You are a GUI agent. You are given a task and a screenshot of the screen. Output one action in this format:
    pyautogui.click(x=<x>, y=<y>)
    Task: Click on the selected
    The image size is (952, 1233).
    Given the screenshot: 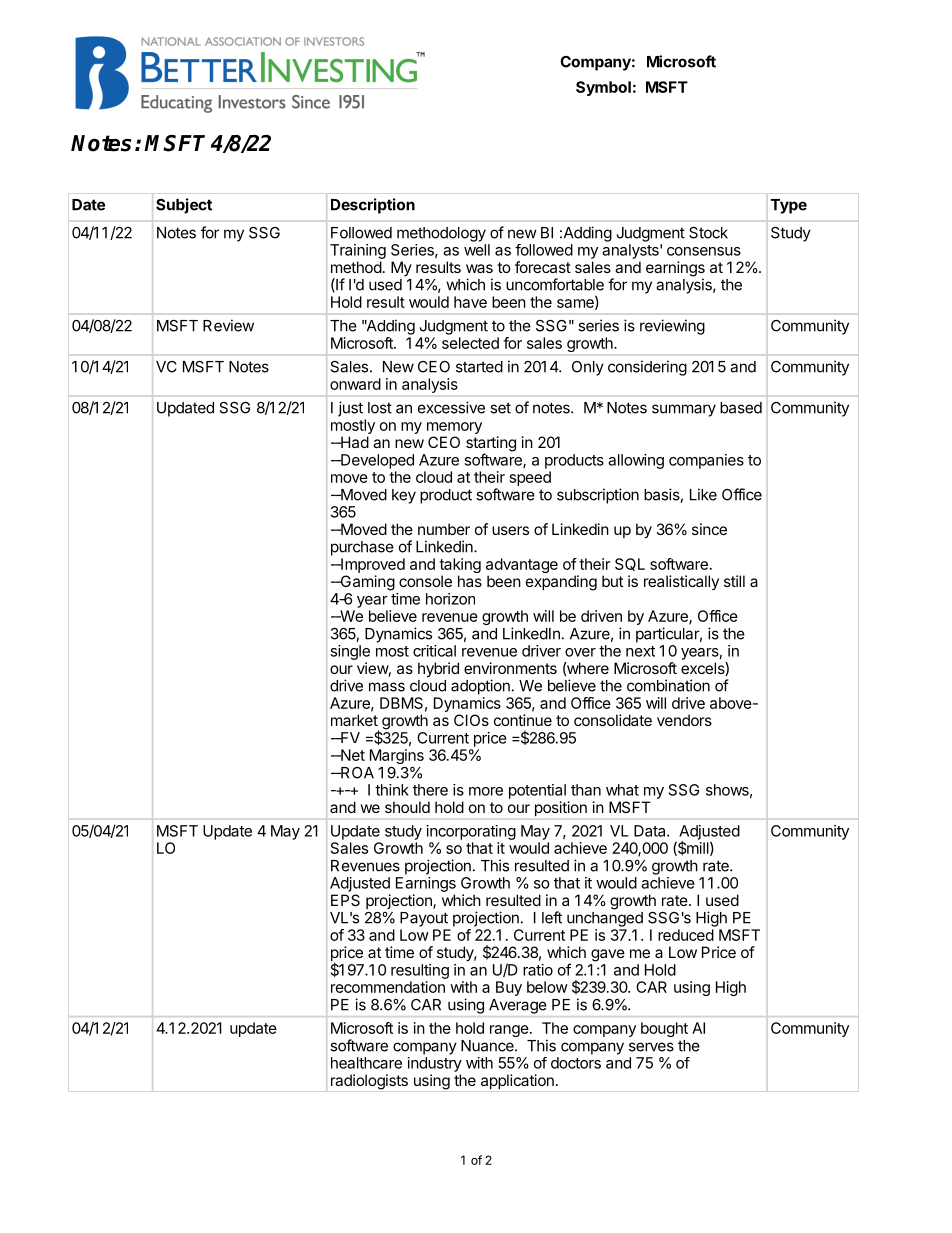 What is the action you would take?
    pyautogui.click(x=470, y=343)
